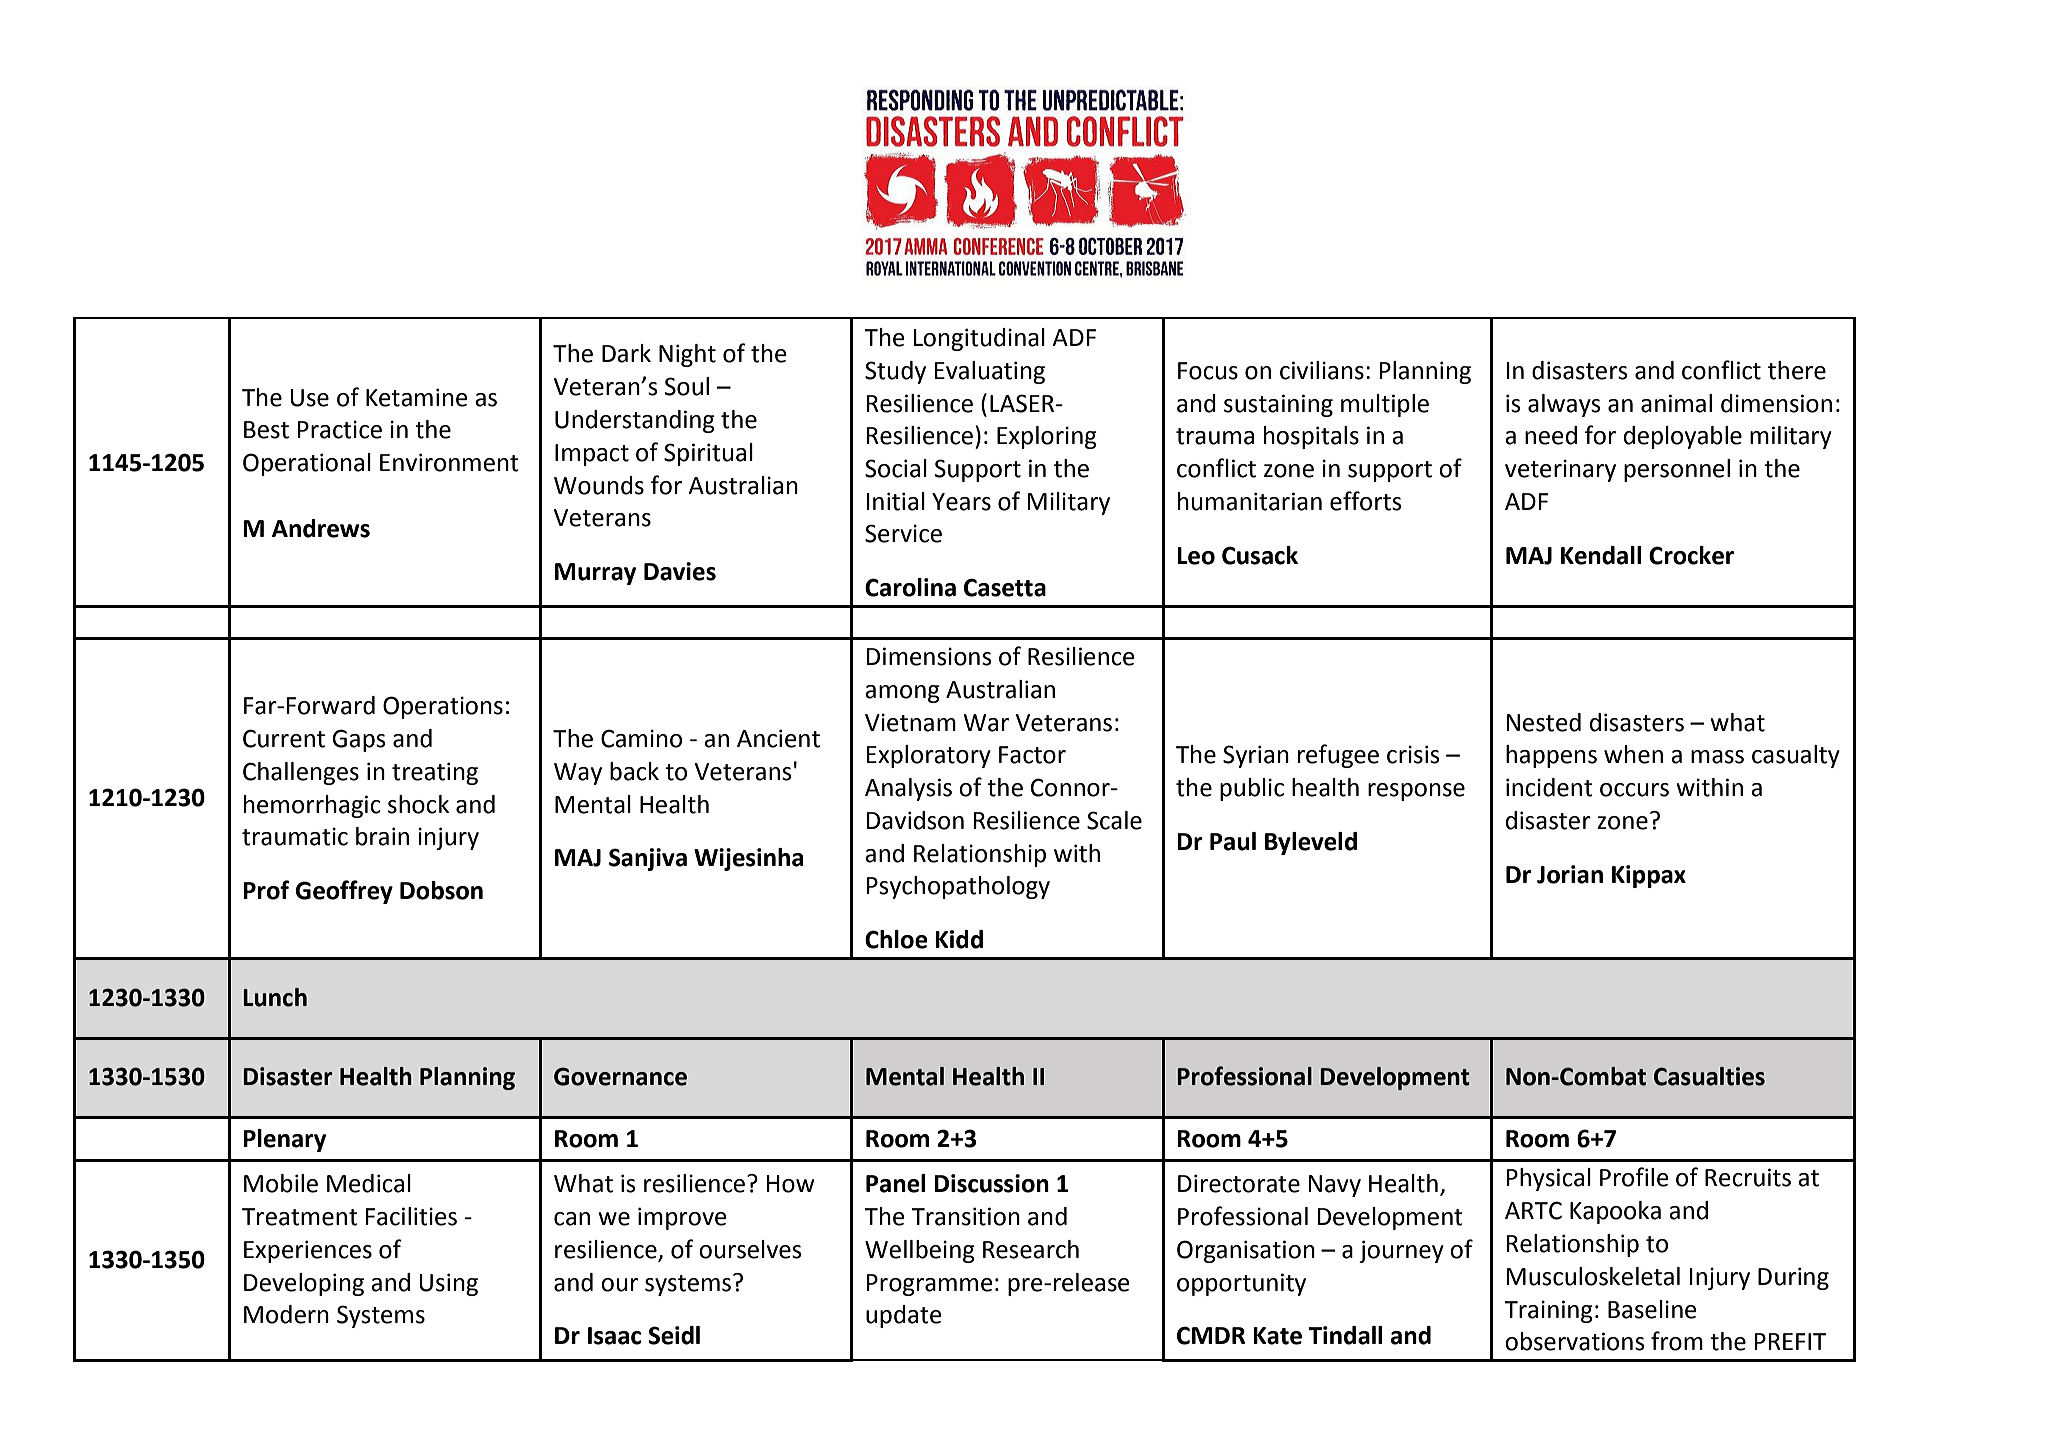  What do you see at coordinates (1634, 790) in the page?
I see `occurs` at bounding box center [1634, 790].
